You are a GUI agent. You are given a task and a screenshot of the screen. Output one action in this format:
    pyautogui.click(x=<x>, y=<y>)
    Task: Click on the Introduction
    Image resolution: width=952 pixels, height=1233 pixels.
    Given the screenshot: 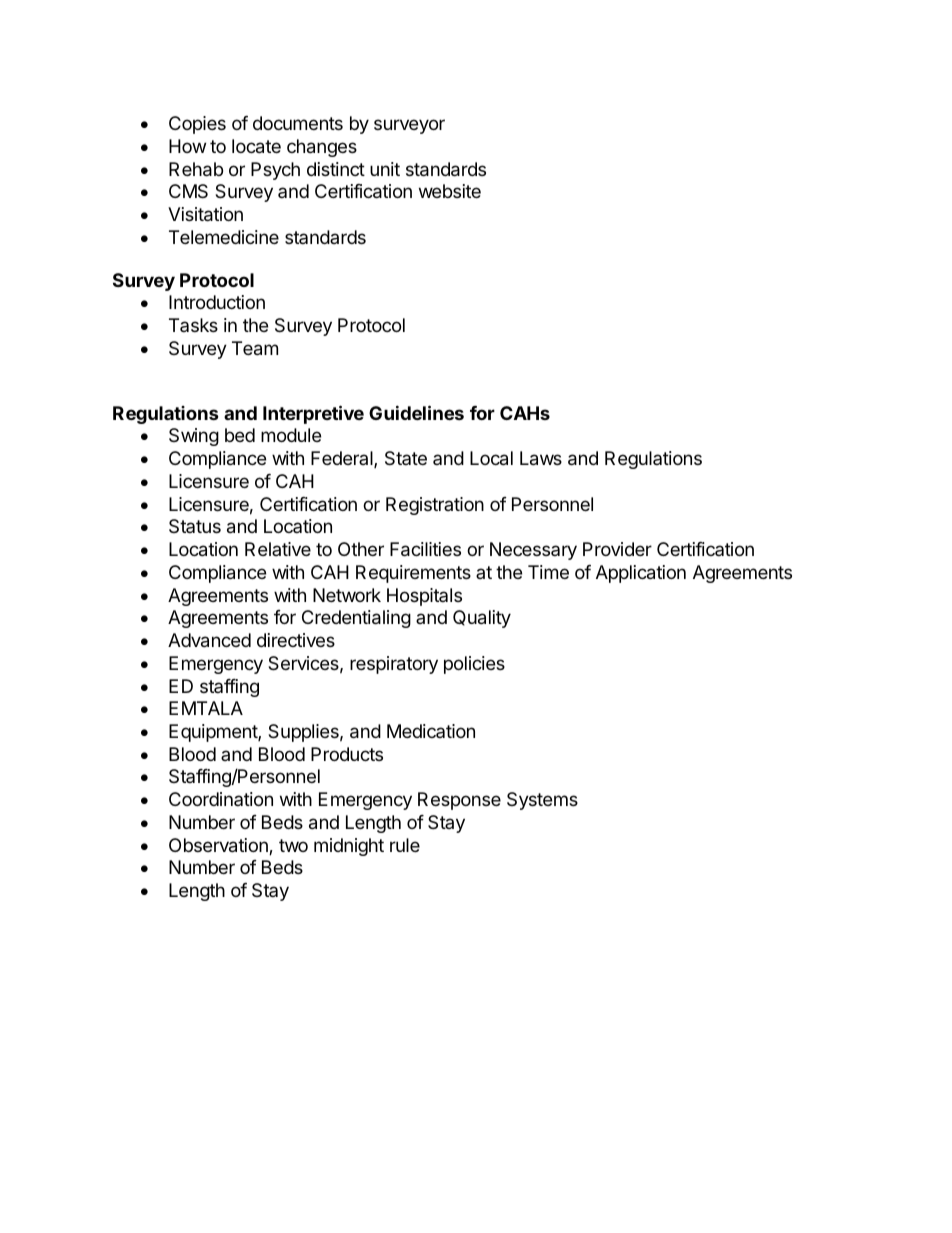 What is the action you would take?
    pyautogui.click(x=217, y=302)
